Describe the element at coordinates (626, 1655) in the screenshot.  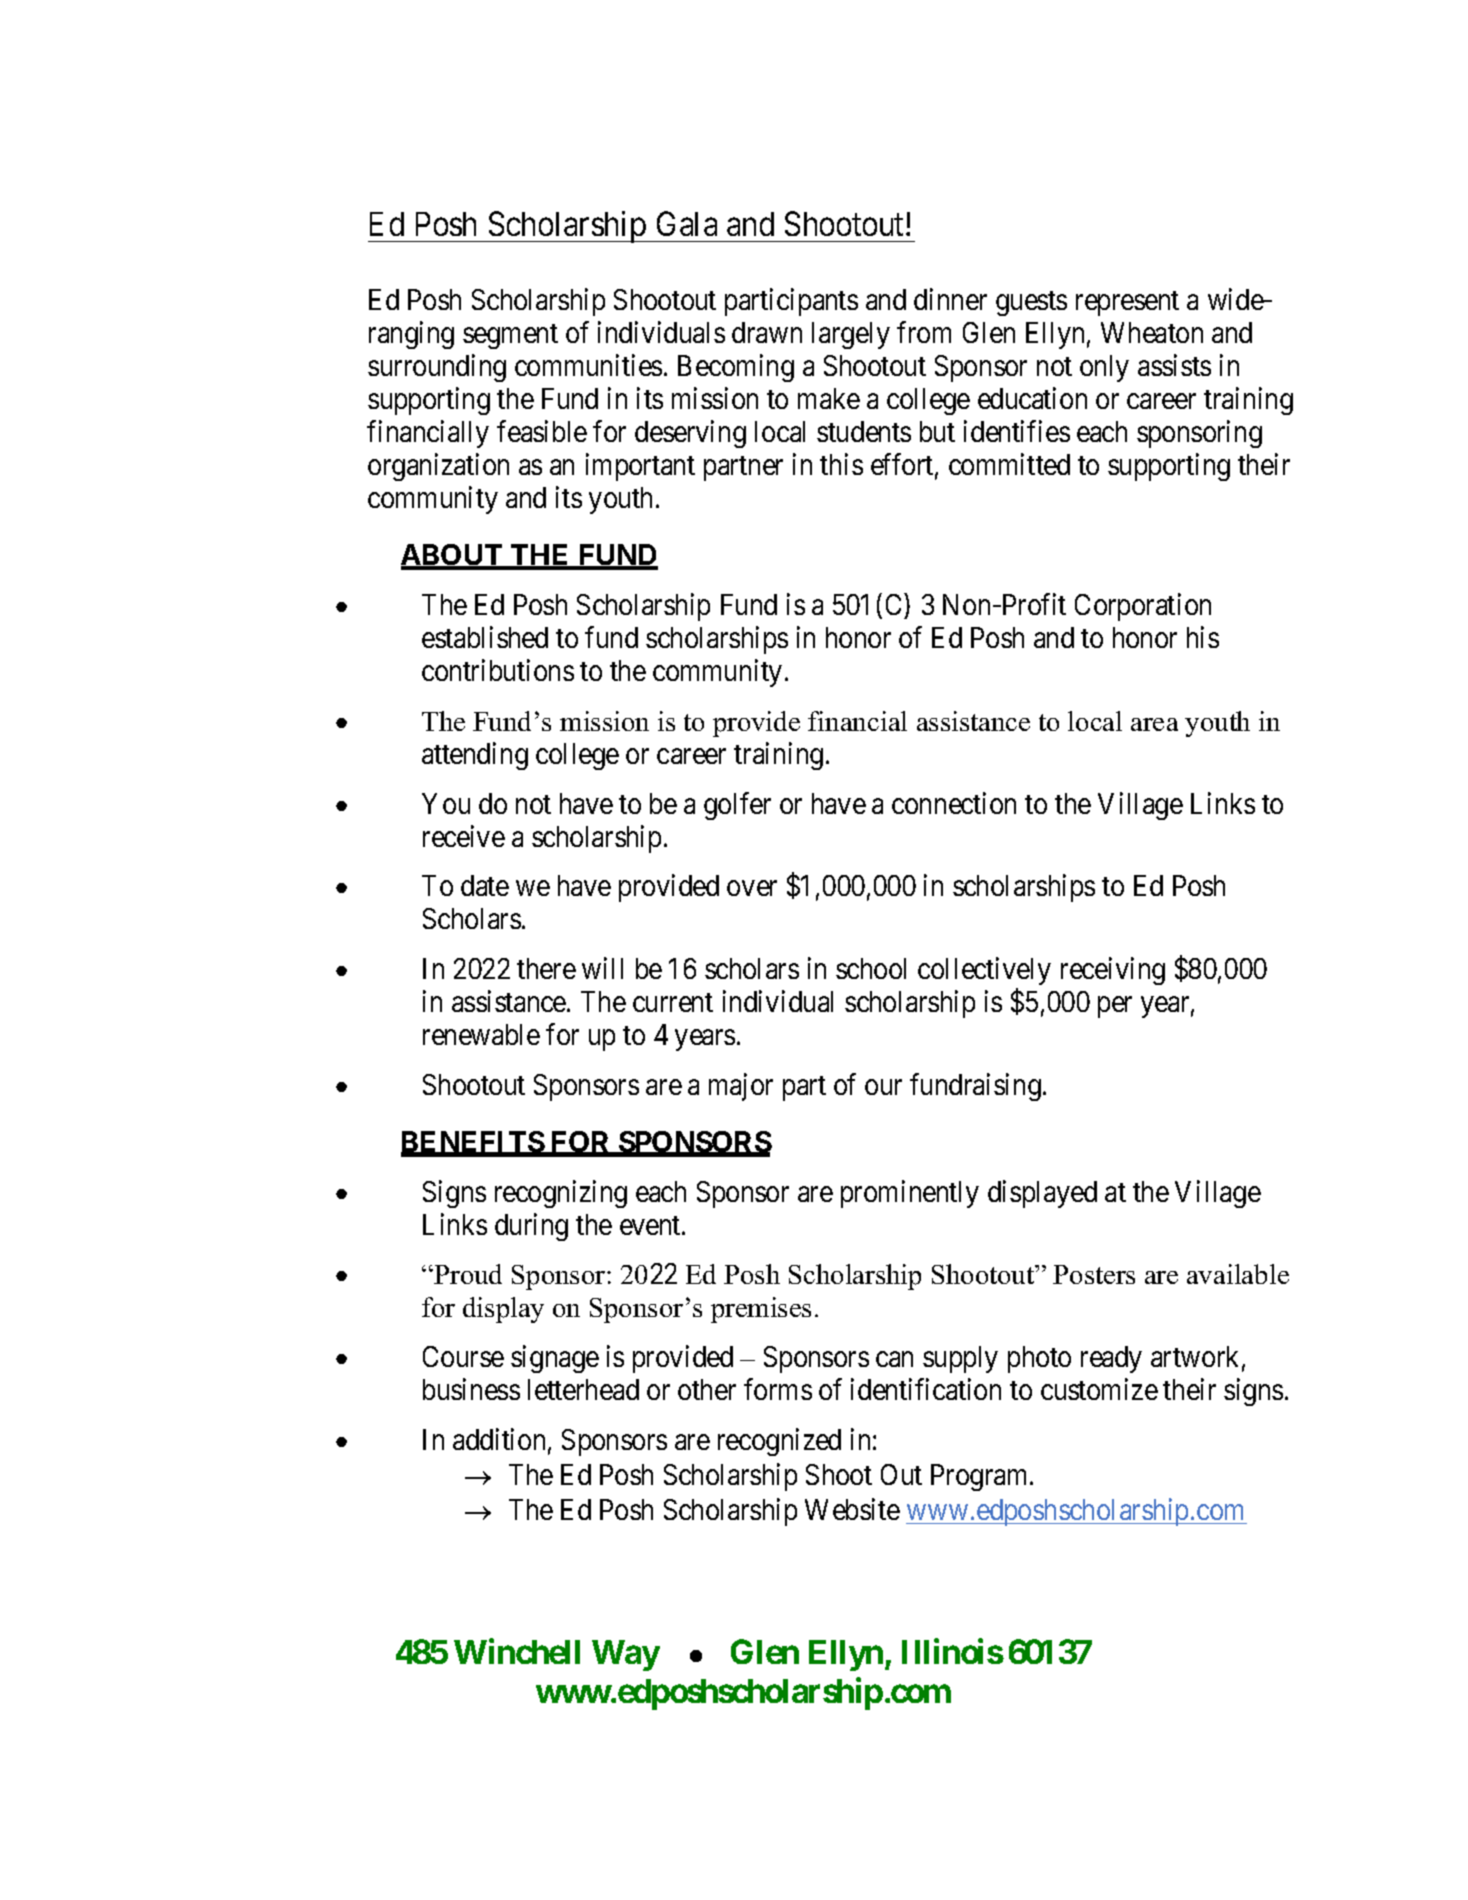
I see `Way` at that location.
